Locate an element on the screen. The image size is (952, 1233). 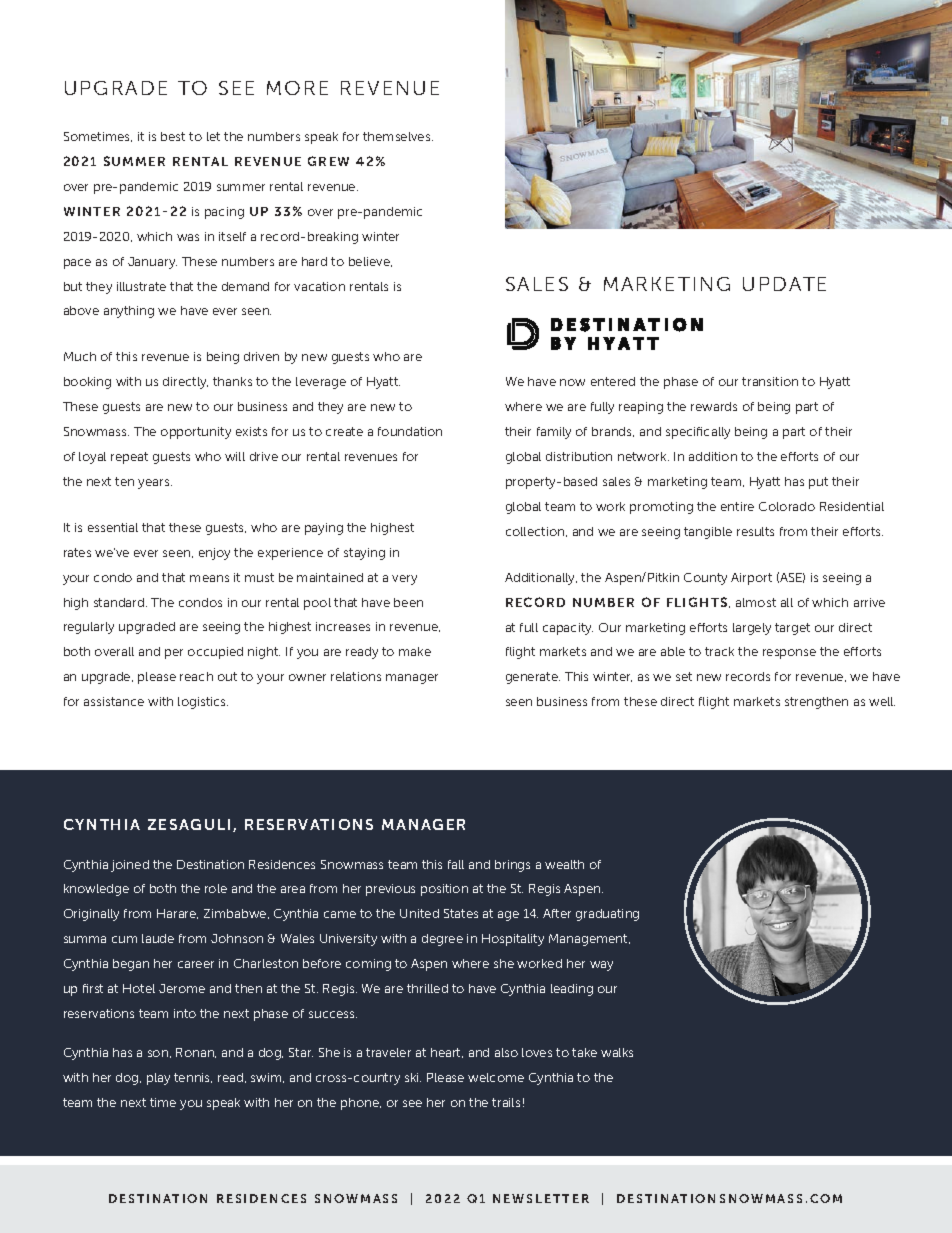
well is located at coordinates (882, 701).
